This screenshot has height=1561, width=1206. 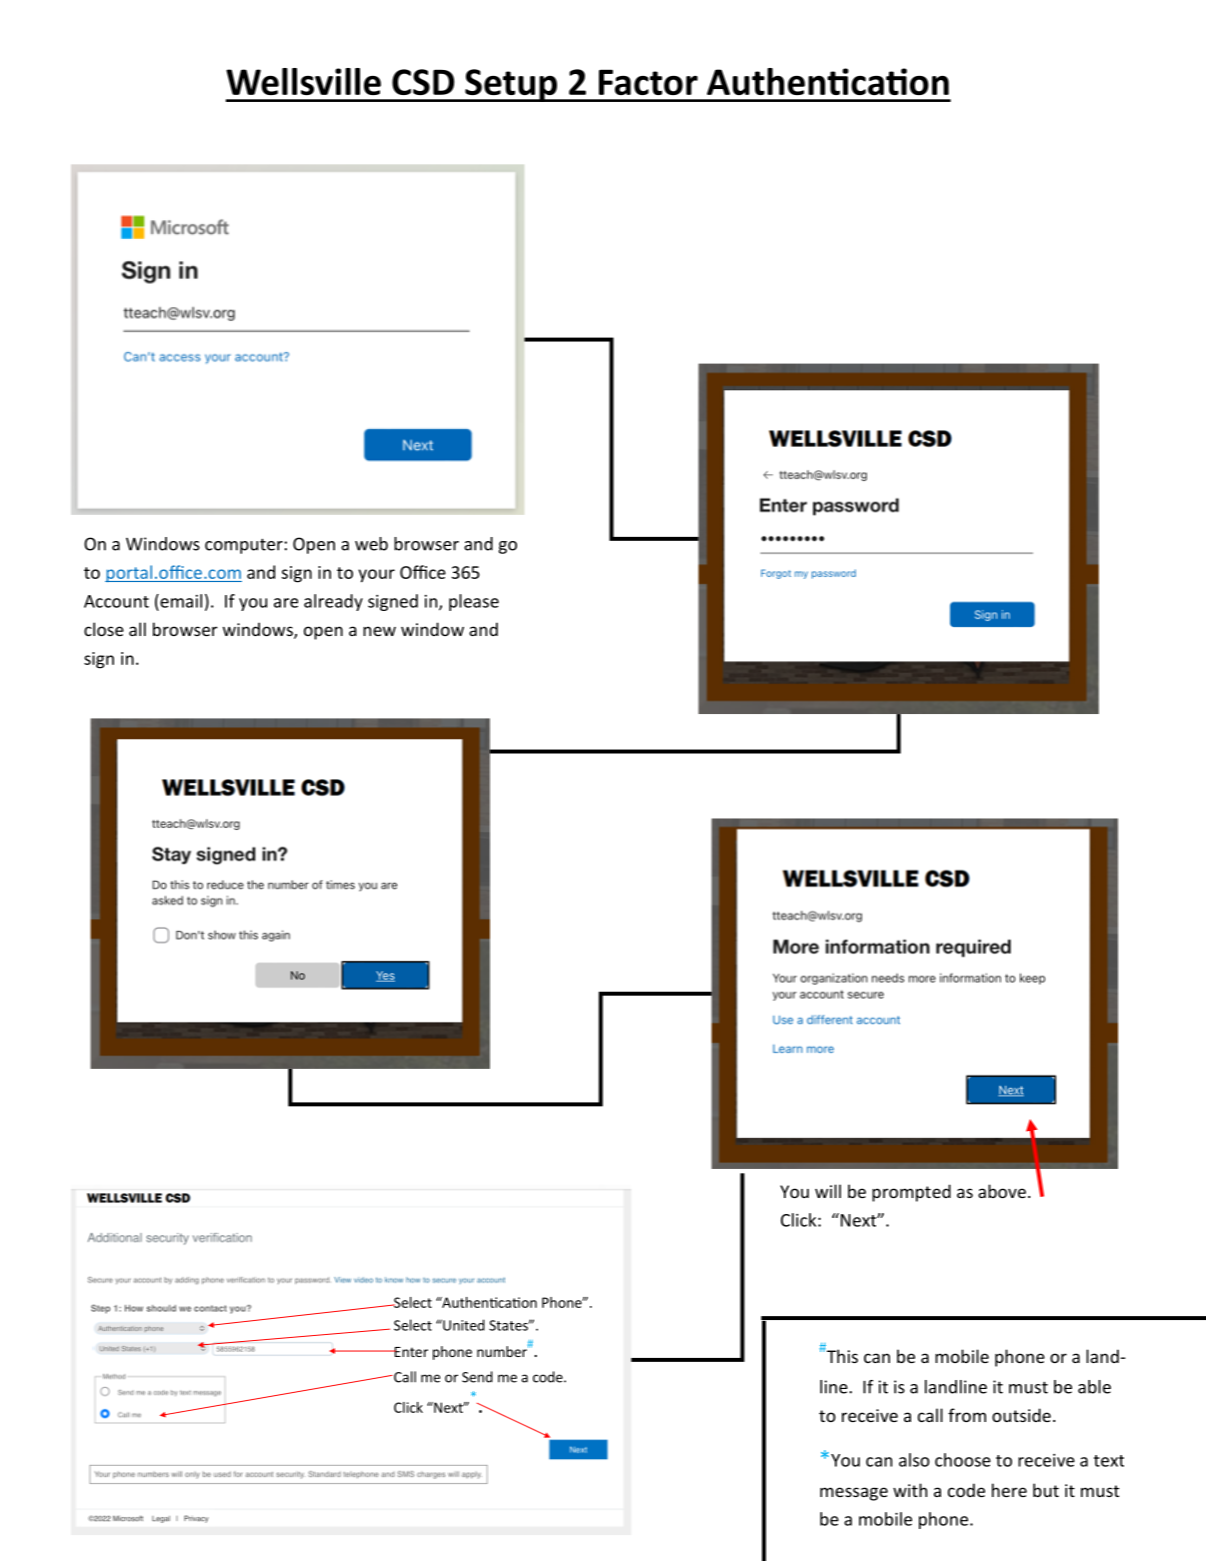 I want to click on Enter, so click(x=410, y=1352).
